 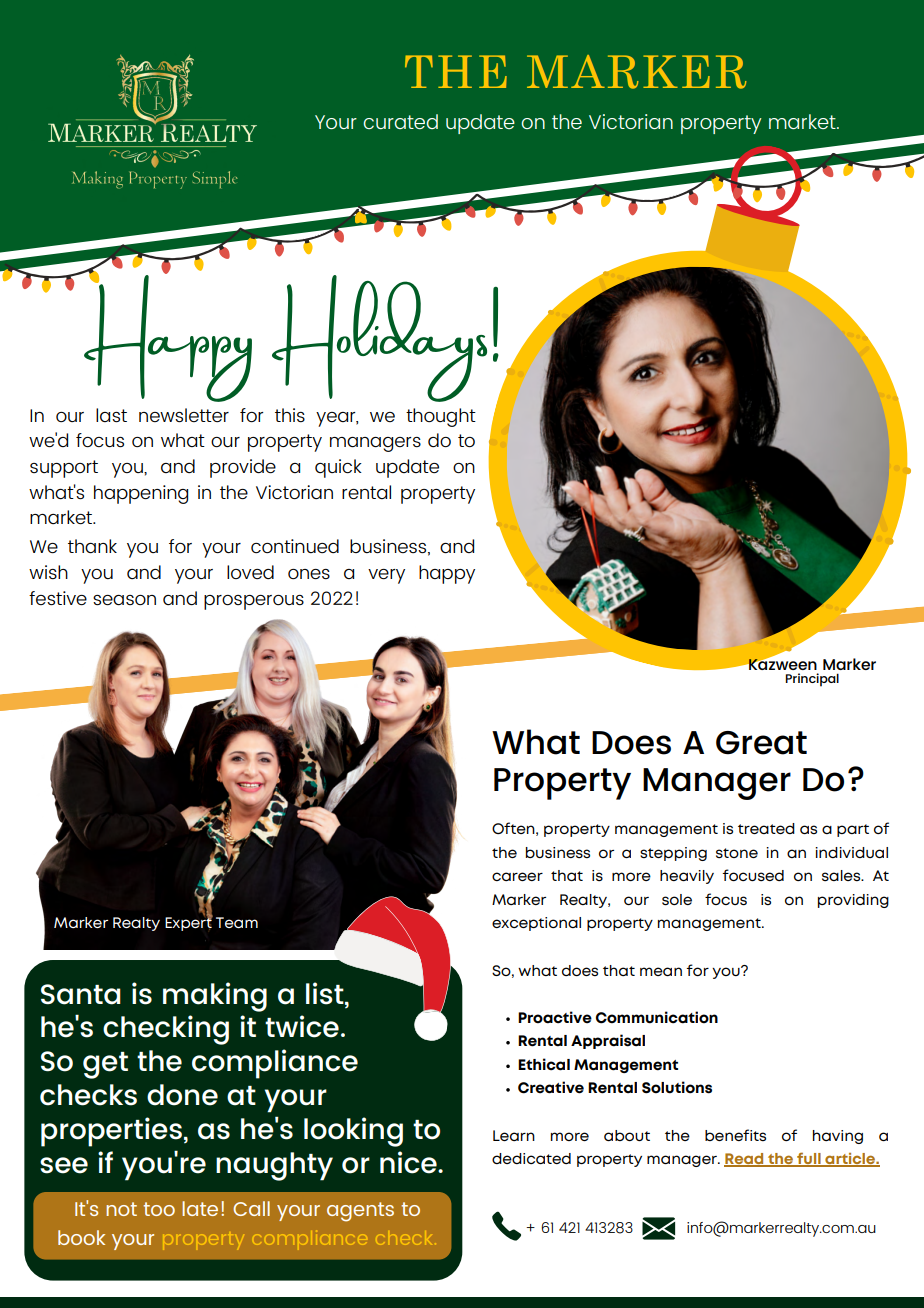 I want to click on season, so click(x=124, y=600).
